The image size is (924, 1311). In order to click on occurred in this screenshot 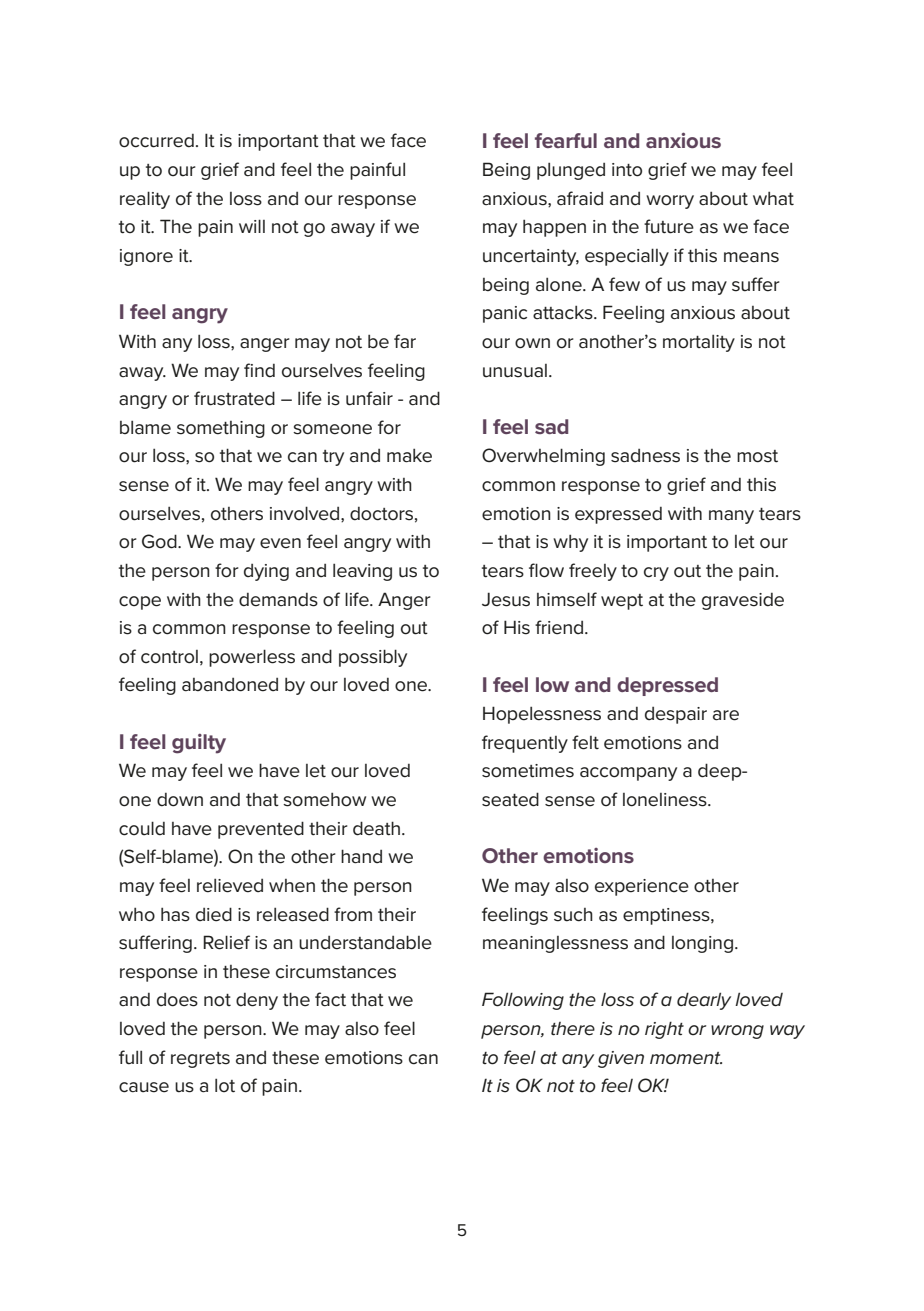, I will do `click(156, 141)`.
